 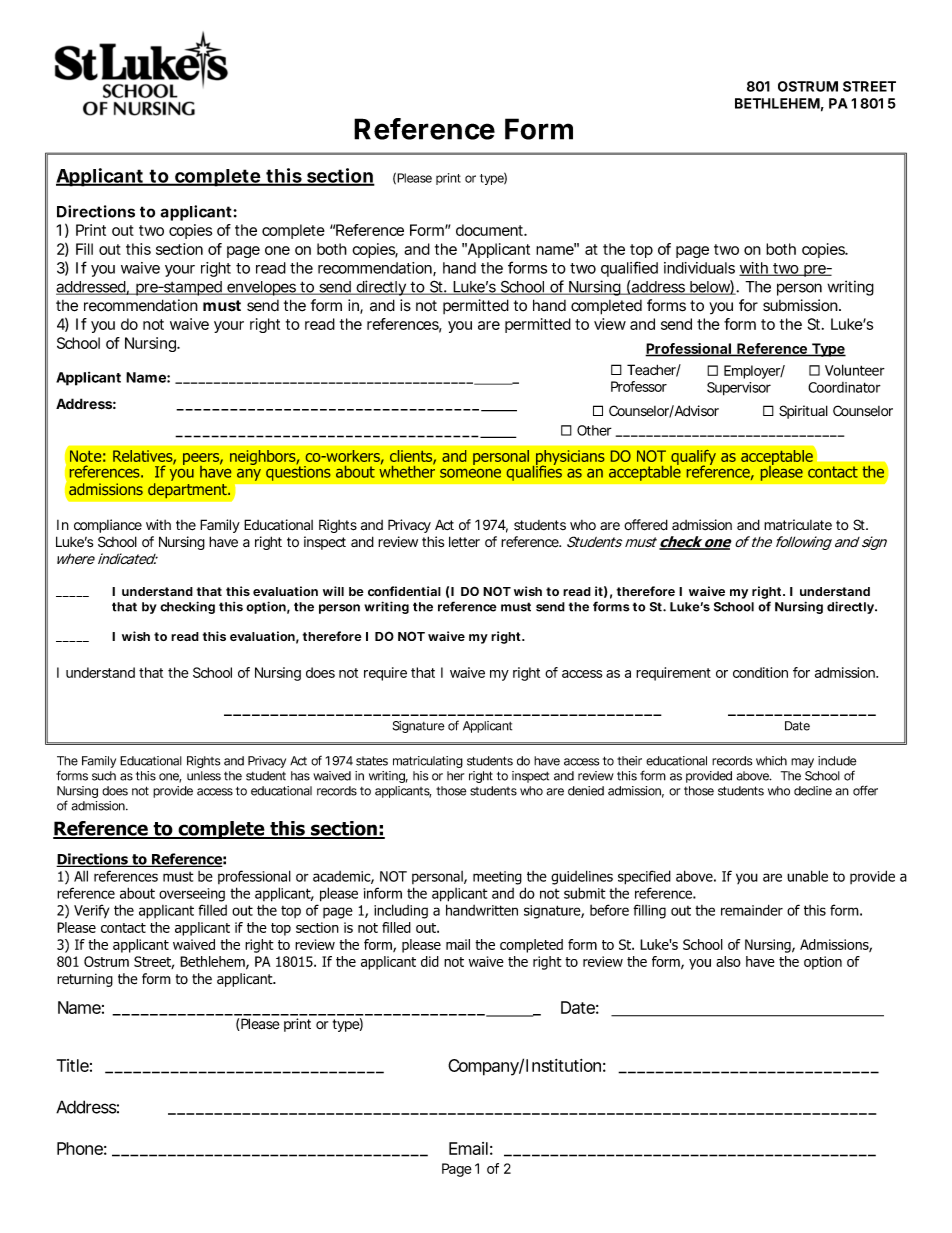 What do you see at coordinates (80, 1148) in the image?
I see `Phone` at bounding box center [80, 1148].
